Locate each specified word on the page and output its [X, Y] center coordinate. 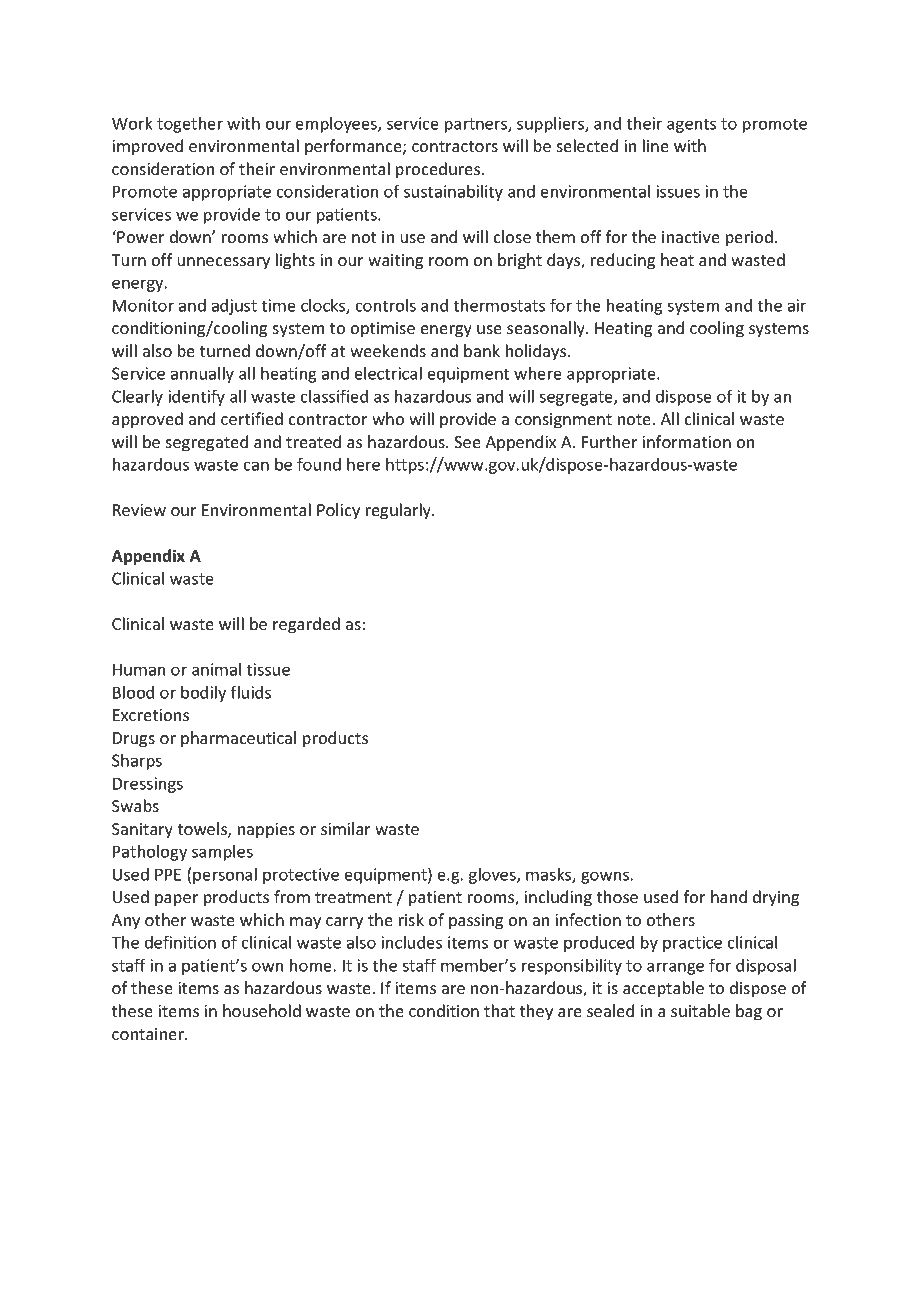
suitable [700, 1010]
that [499, 1010]
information [686, 441]
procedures [439, 170]
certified [252, 418]
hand [729, 896]
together [190, 125]
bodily [203, 694]
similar [345, 828]
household [262, 1010]
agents [691, 125]
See [467, 442]
